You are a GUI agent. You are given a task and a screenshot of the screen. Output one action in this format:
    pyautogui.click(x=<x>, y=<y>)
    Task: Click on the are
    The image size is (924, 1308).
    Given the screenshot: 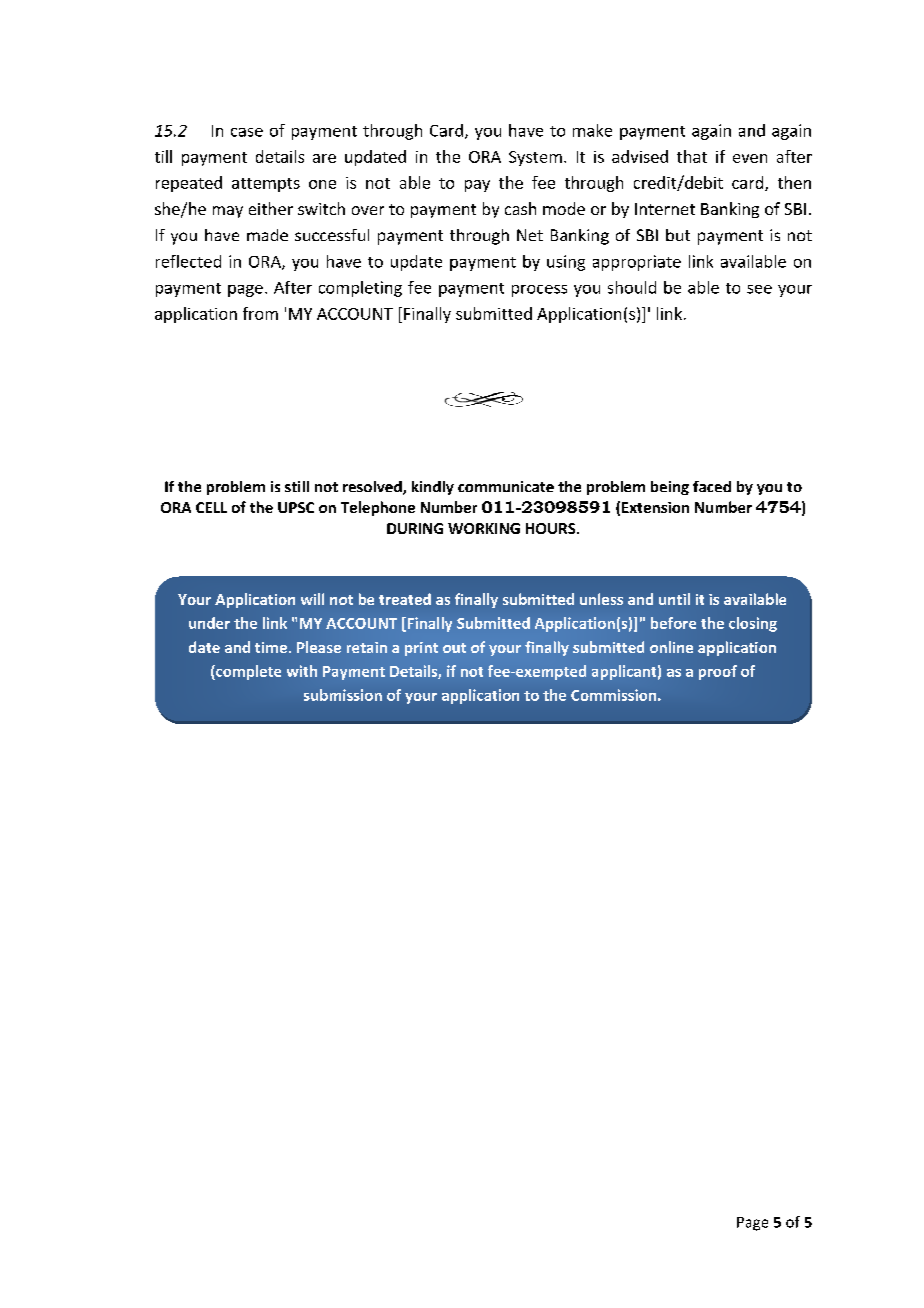 What is the action you would take?
    pyautogui.click(x=324, y=158)
